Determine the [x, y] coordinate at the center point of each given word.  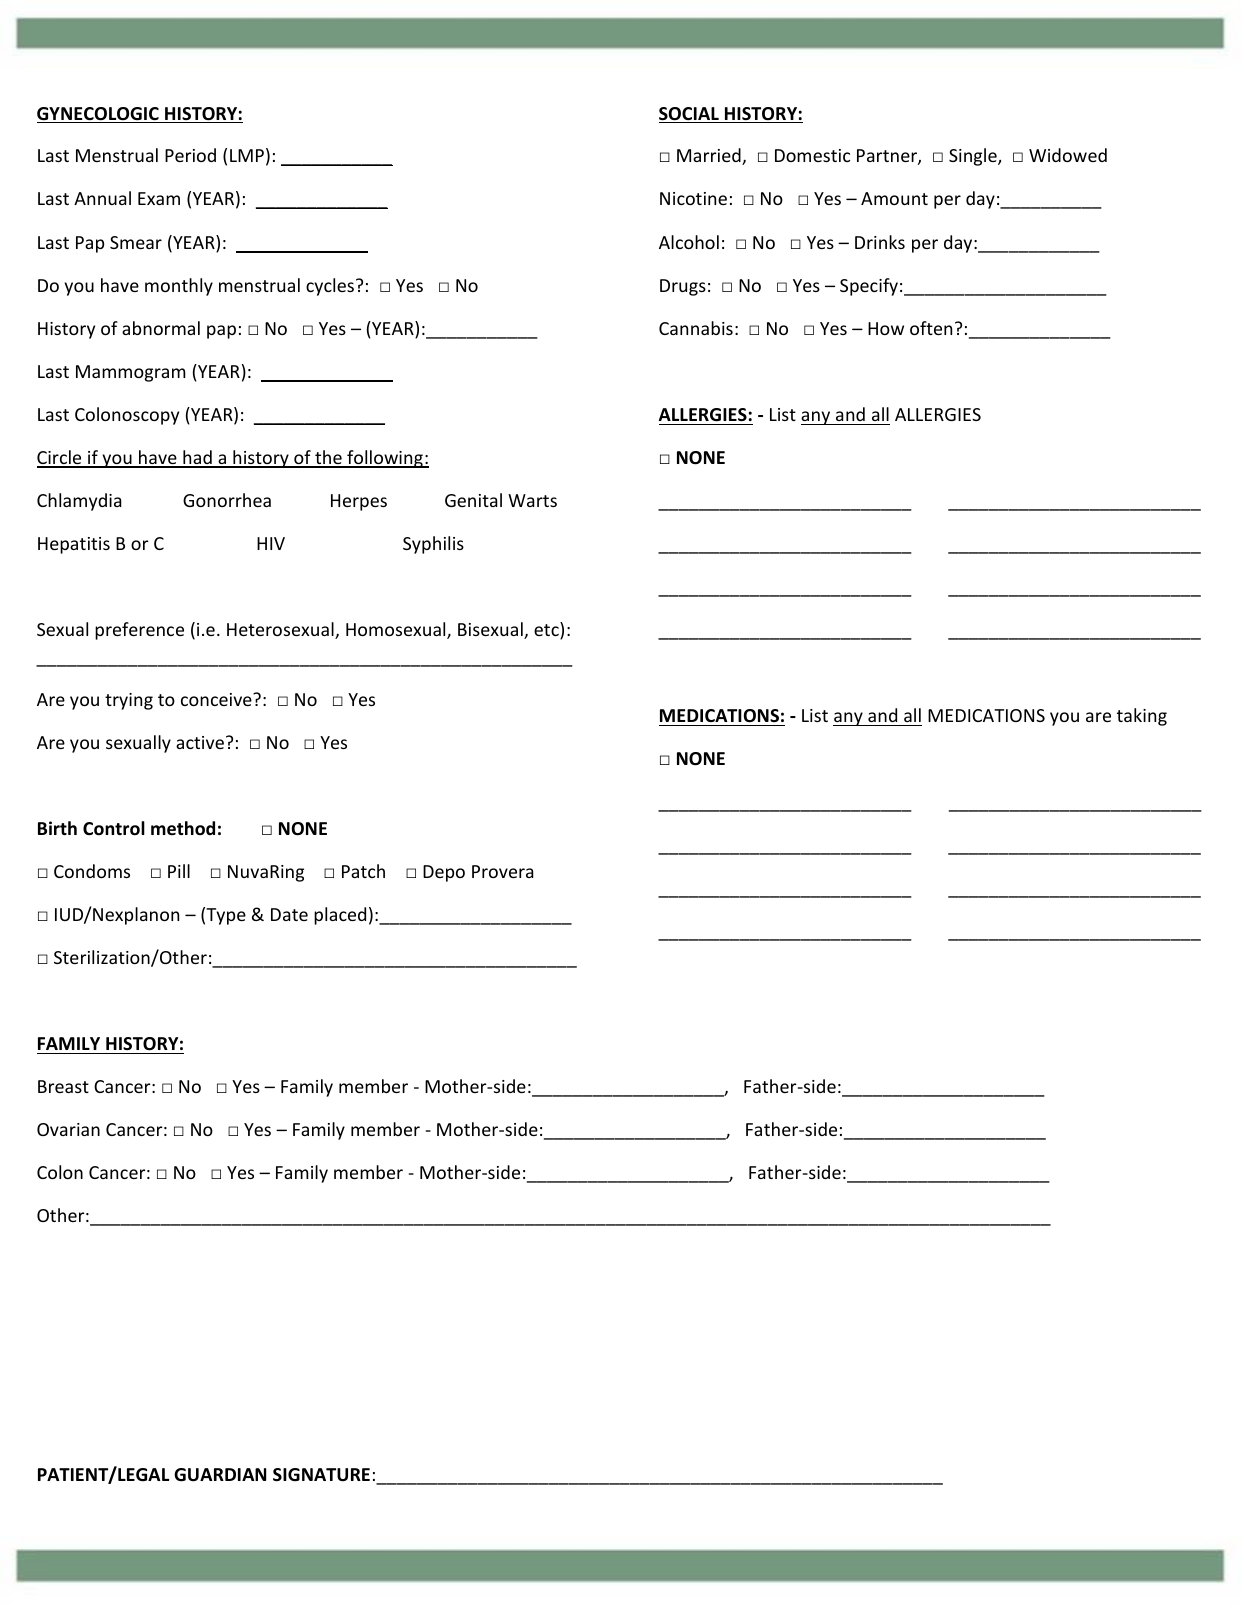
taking [1142, 717]
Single [974, 157]
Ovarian [68, 1129]
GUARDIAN [220, 1475]
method [183, 828]
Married [710, 156]
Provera [503, 871]
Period [190, 155]
